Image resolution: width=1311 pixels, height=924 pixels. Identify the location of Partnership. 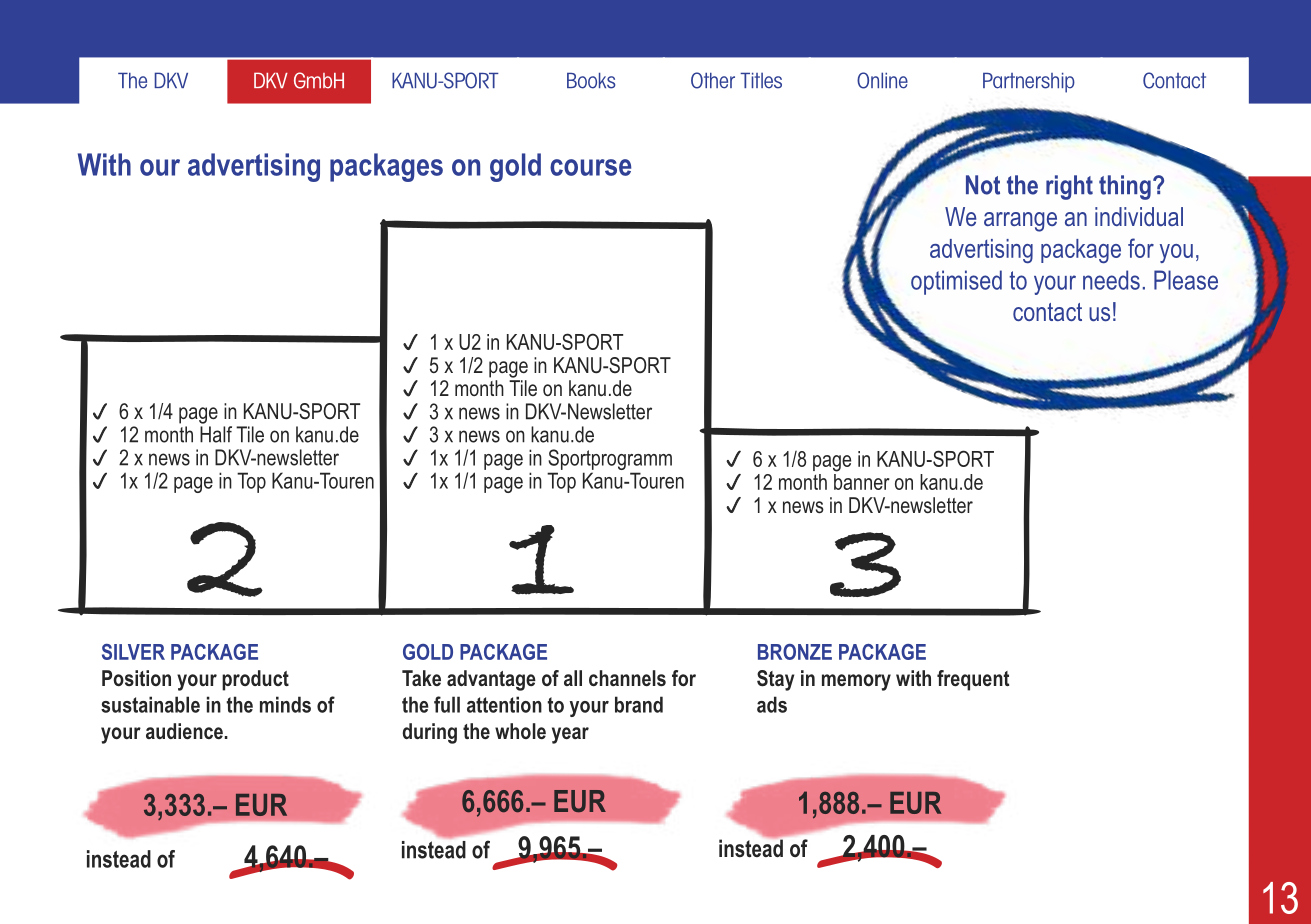
(1029, 83).
